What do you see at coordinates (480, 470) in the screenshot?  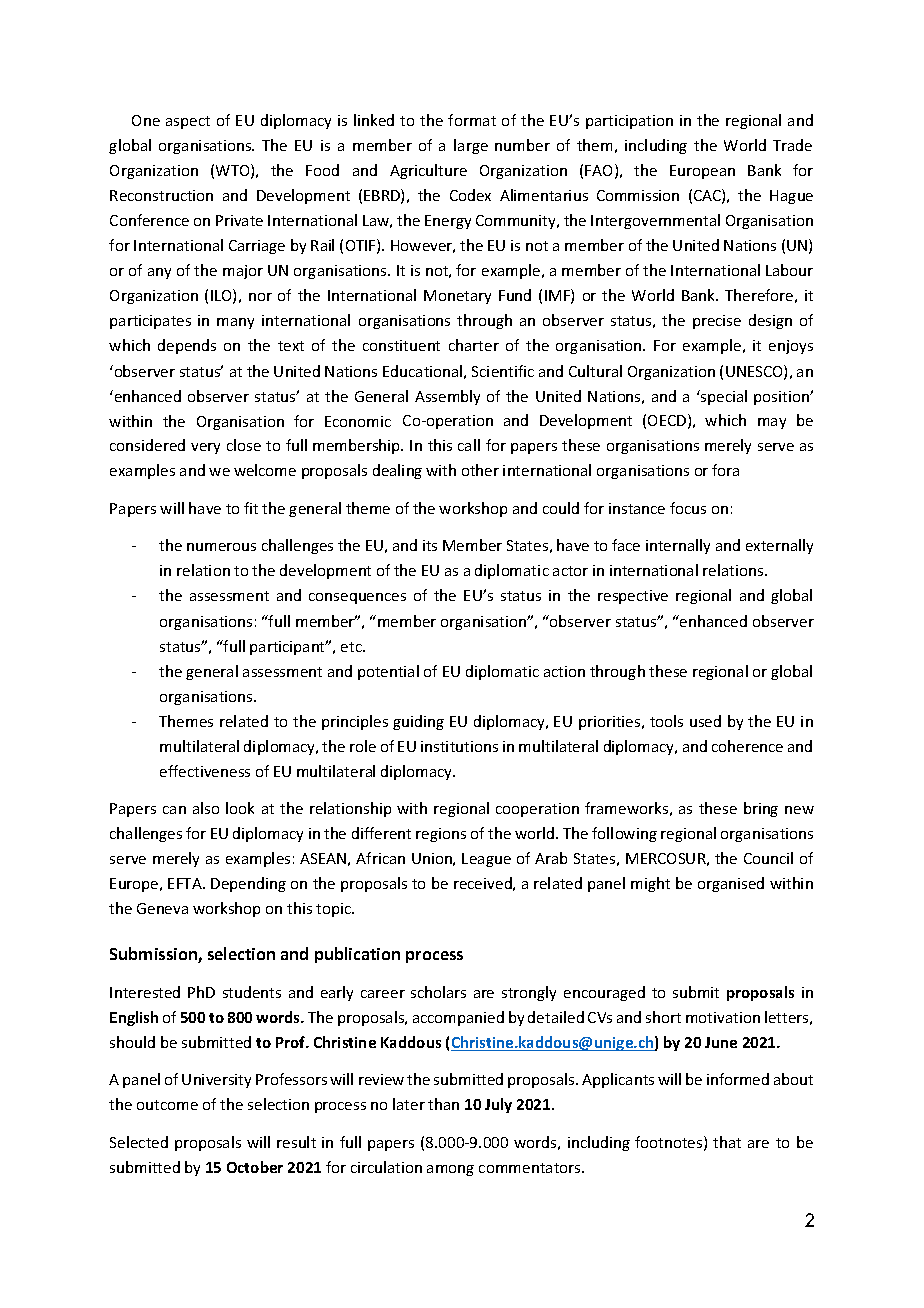 I see `other` at bounding box center [480, 470].
